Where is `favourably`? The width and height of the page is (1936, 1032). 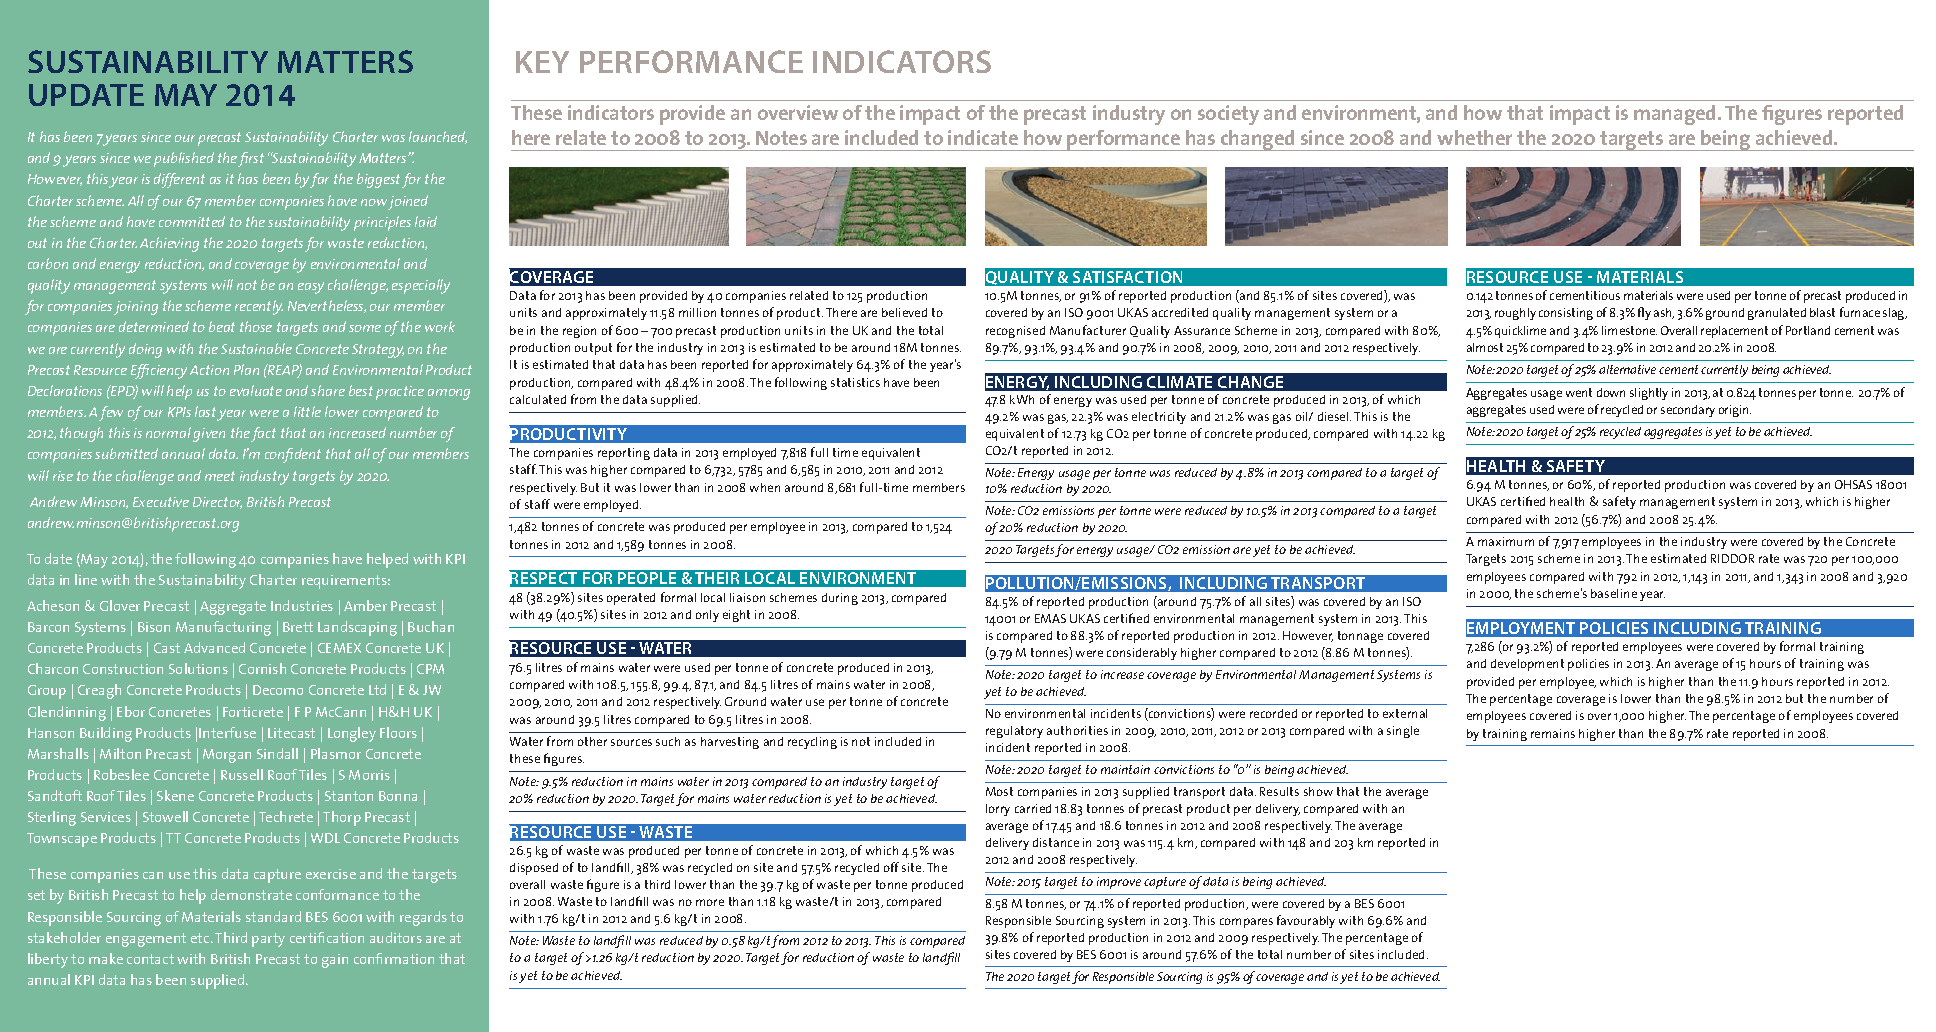 favourably is located at coordinates (1306, 921).
